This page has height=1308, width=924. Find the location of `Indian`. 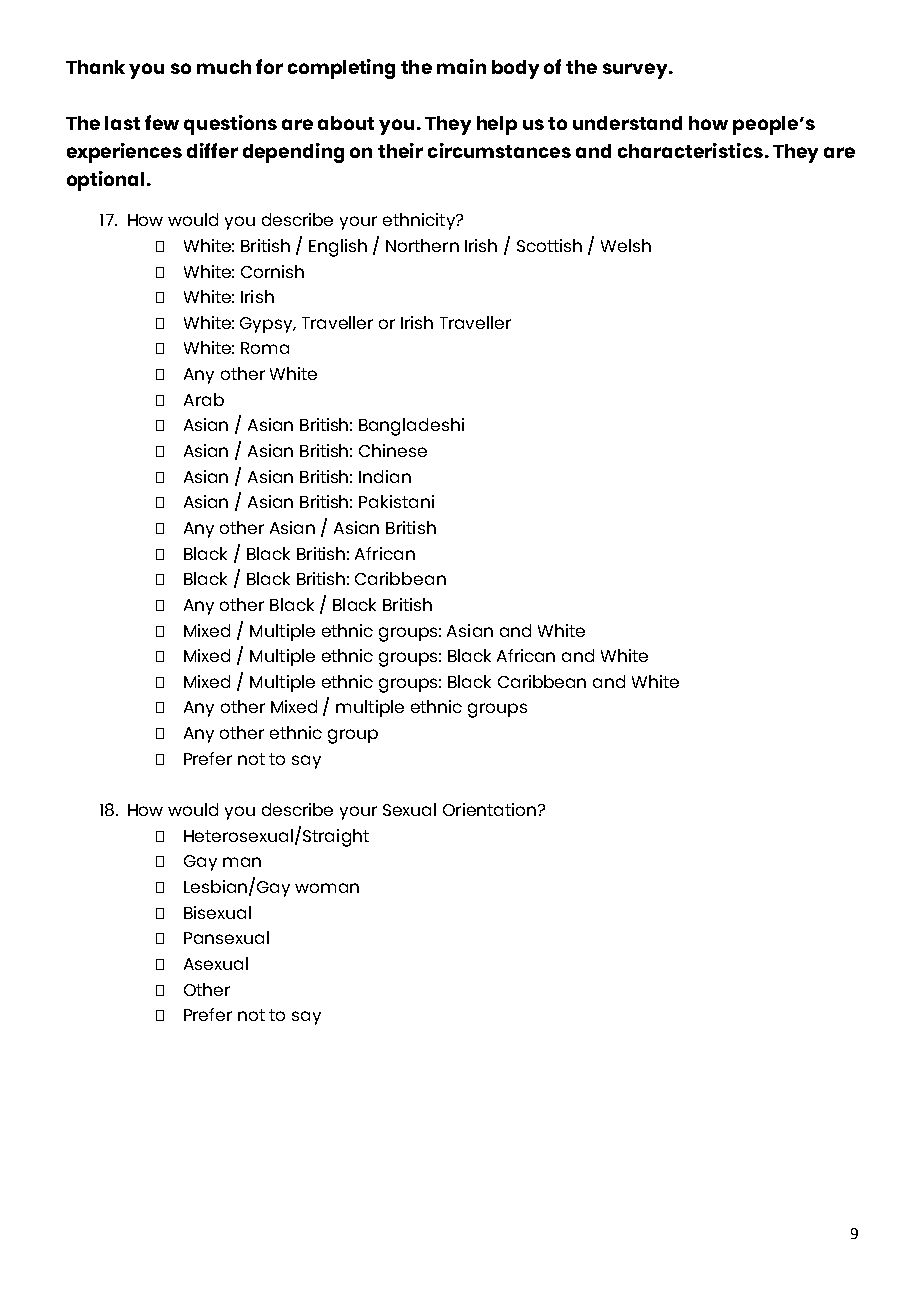

Indian is located at coordinates (385, 476).
